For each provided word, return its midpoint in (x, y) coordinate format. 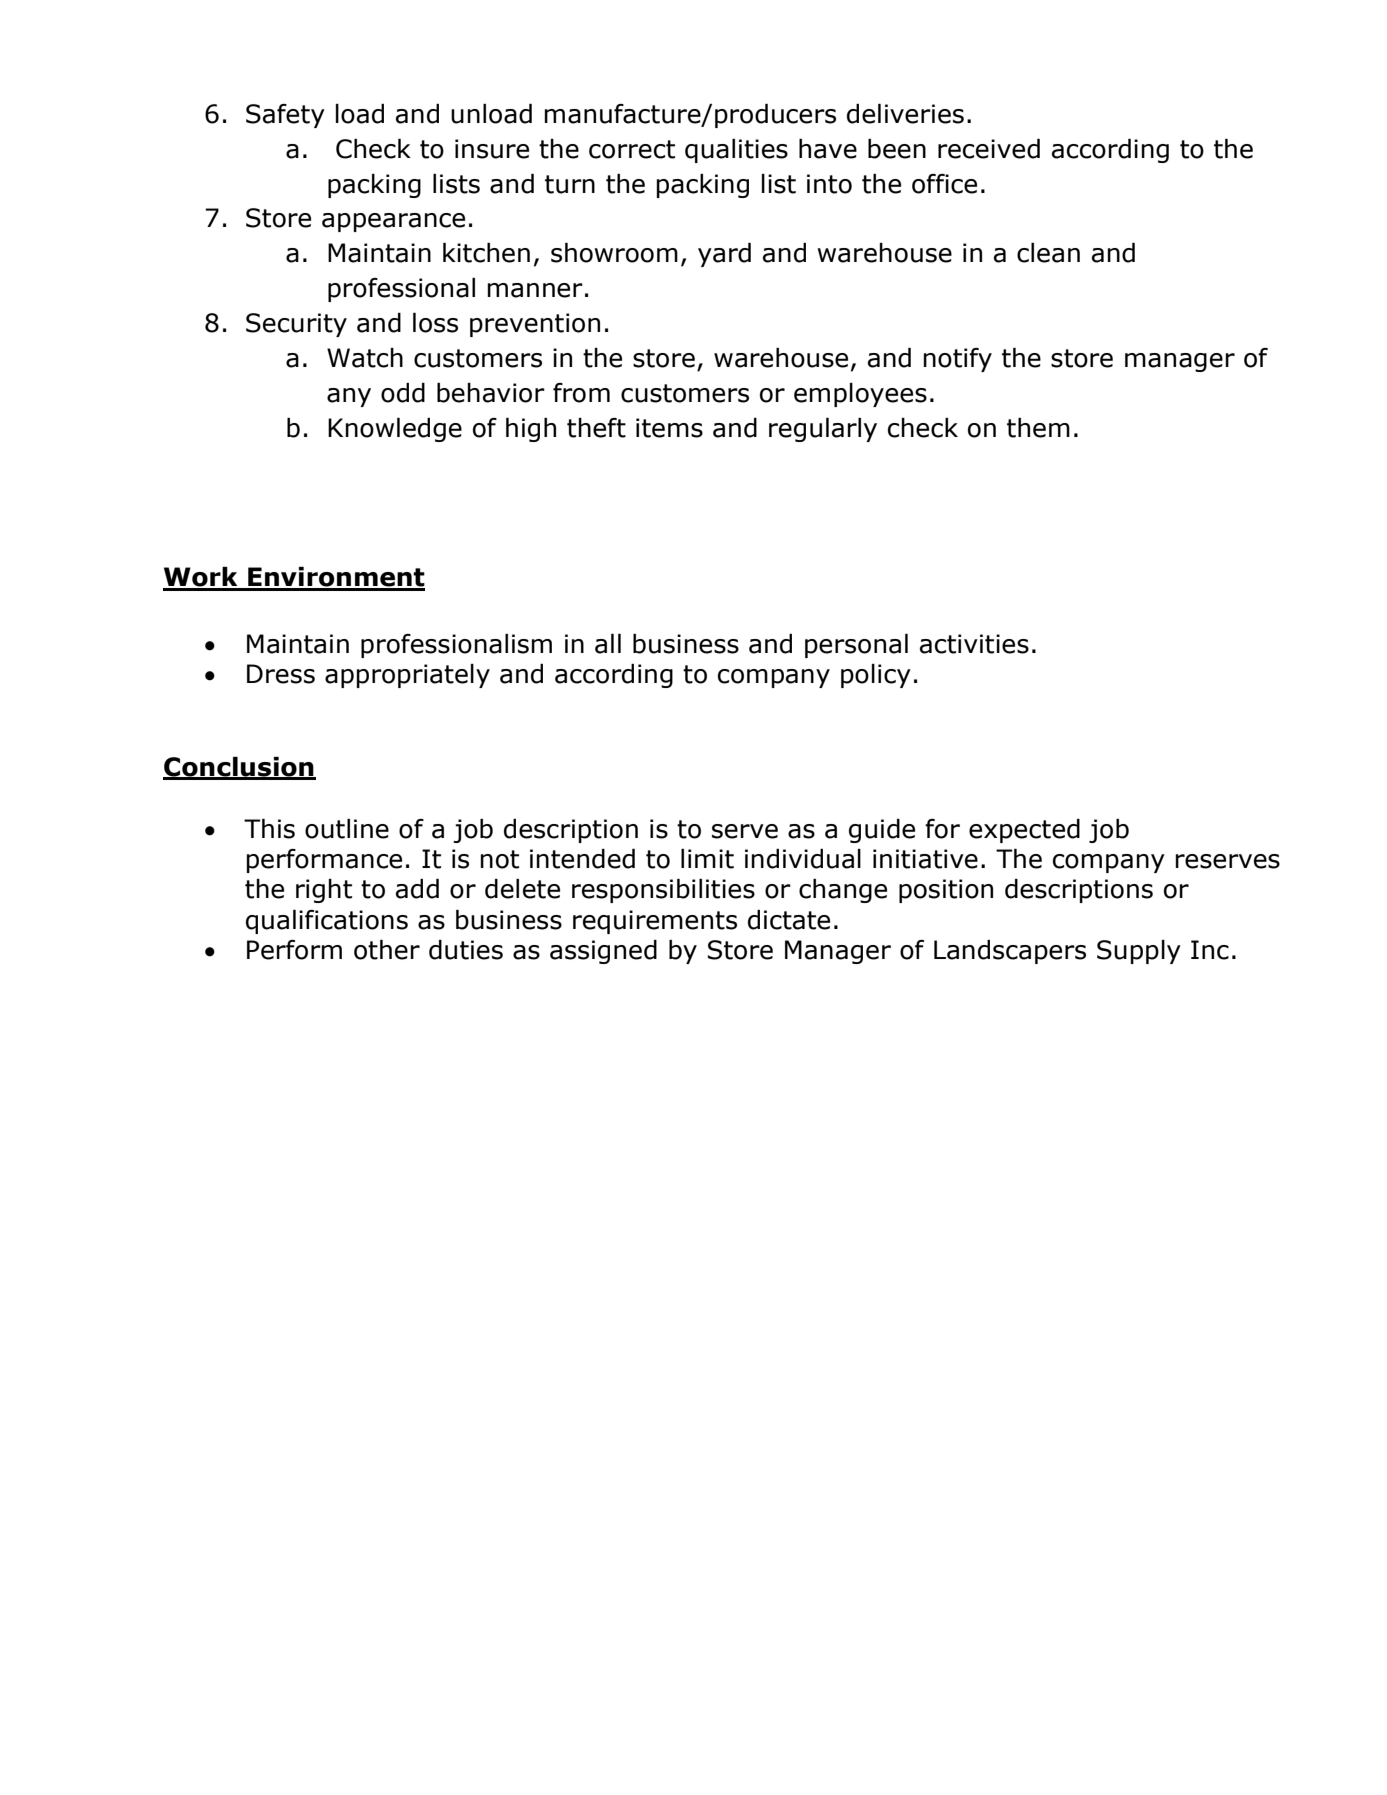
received (989, 149)
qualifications (327, 922)
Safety (285, 116)
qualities (736, 151)
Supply (1139, 952)
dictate (789, 920)
